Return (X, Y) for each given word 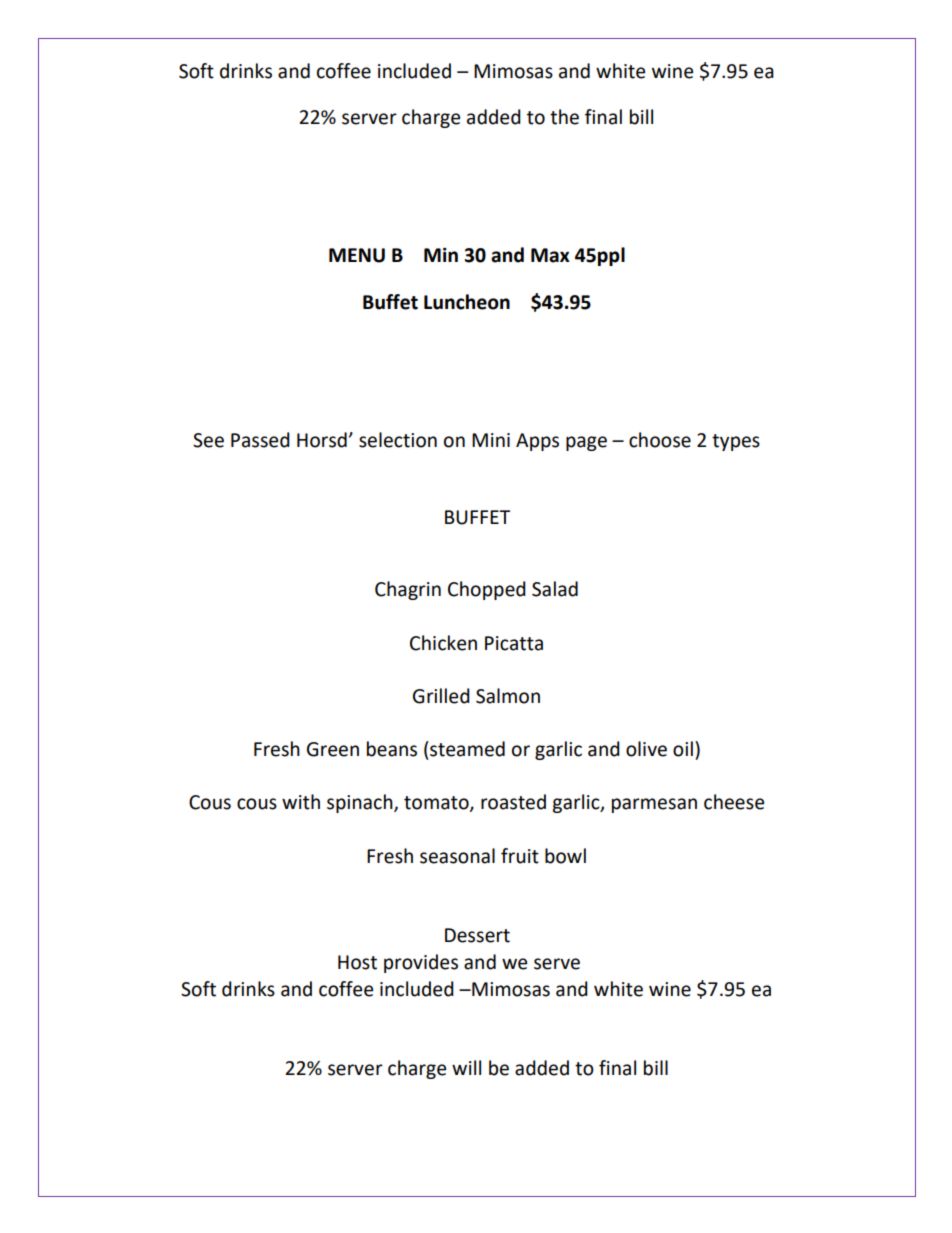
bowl (565, 856)
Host (357, 962)
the (564, 117)
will (466, 1067)
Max (550, 255)
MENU (357, 255)
